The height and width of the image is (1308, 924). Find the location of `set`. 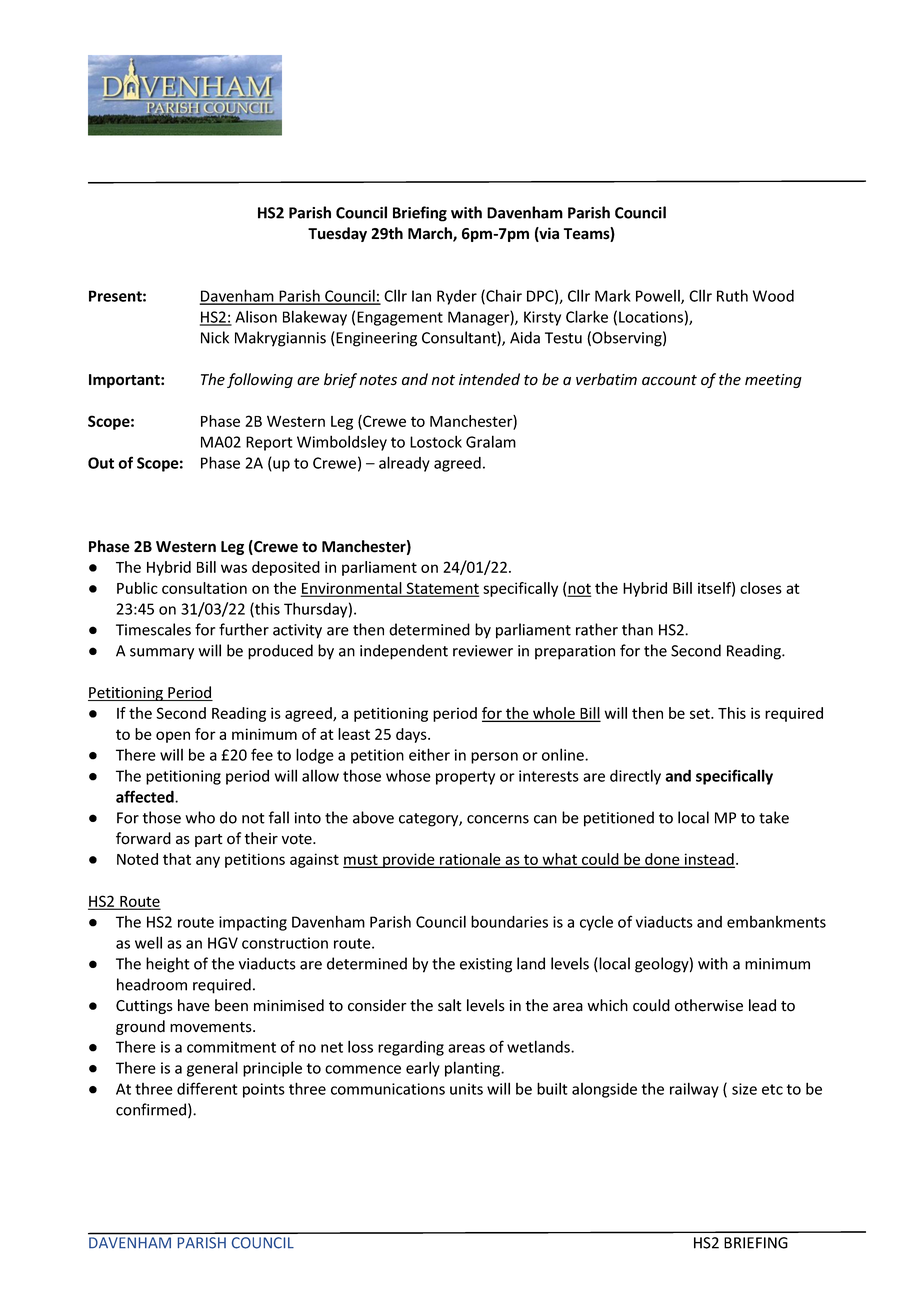

set is located at coordinates (701, 713).
